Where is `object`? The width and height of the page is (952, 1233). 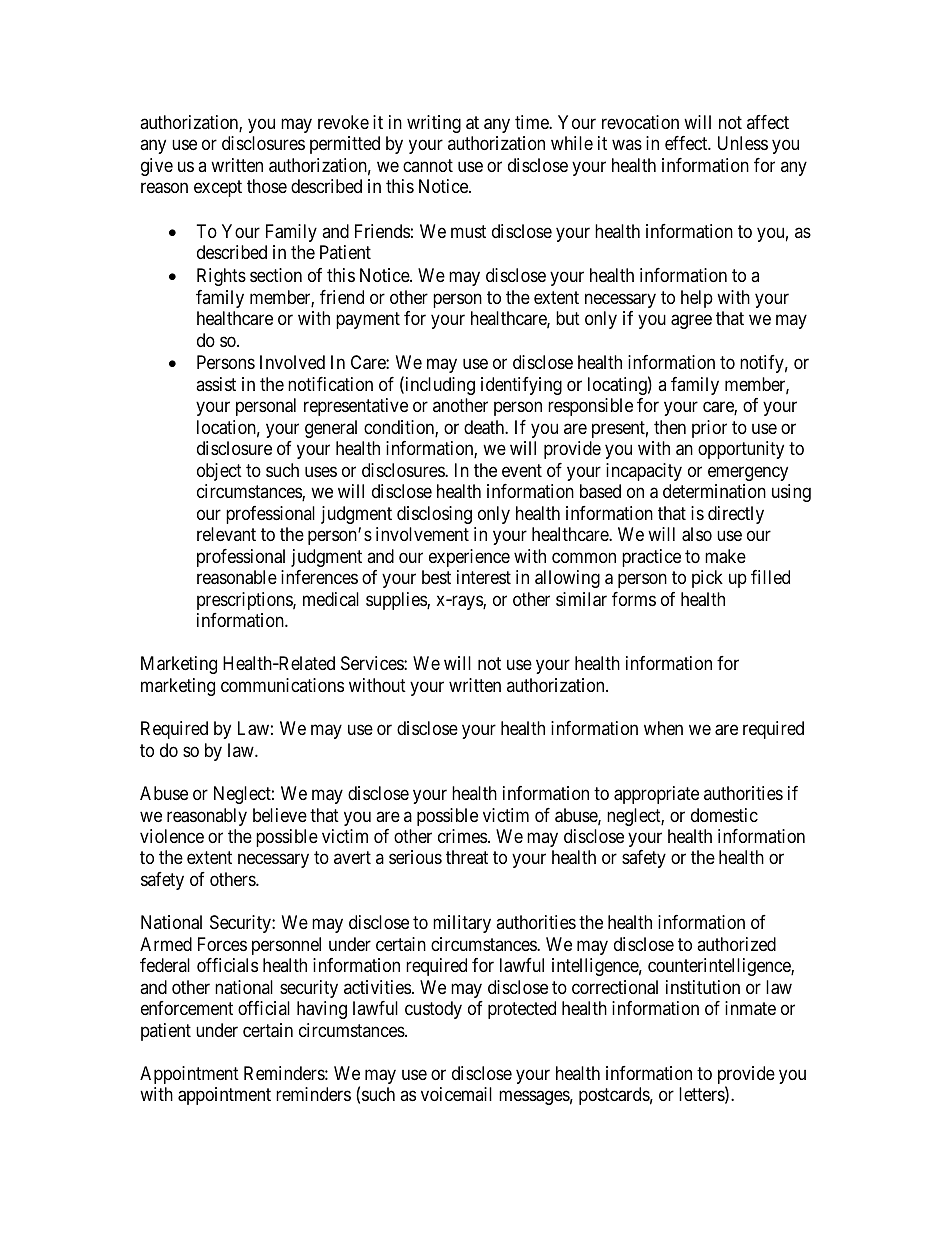
object is located at coordinates (219, 472).
